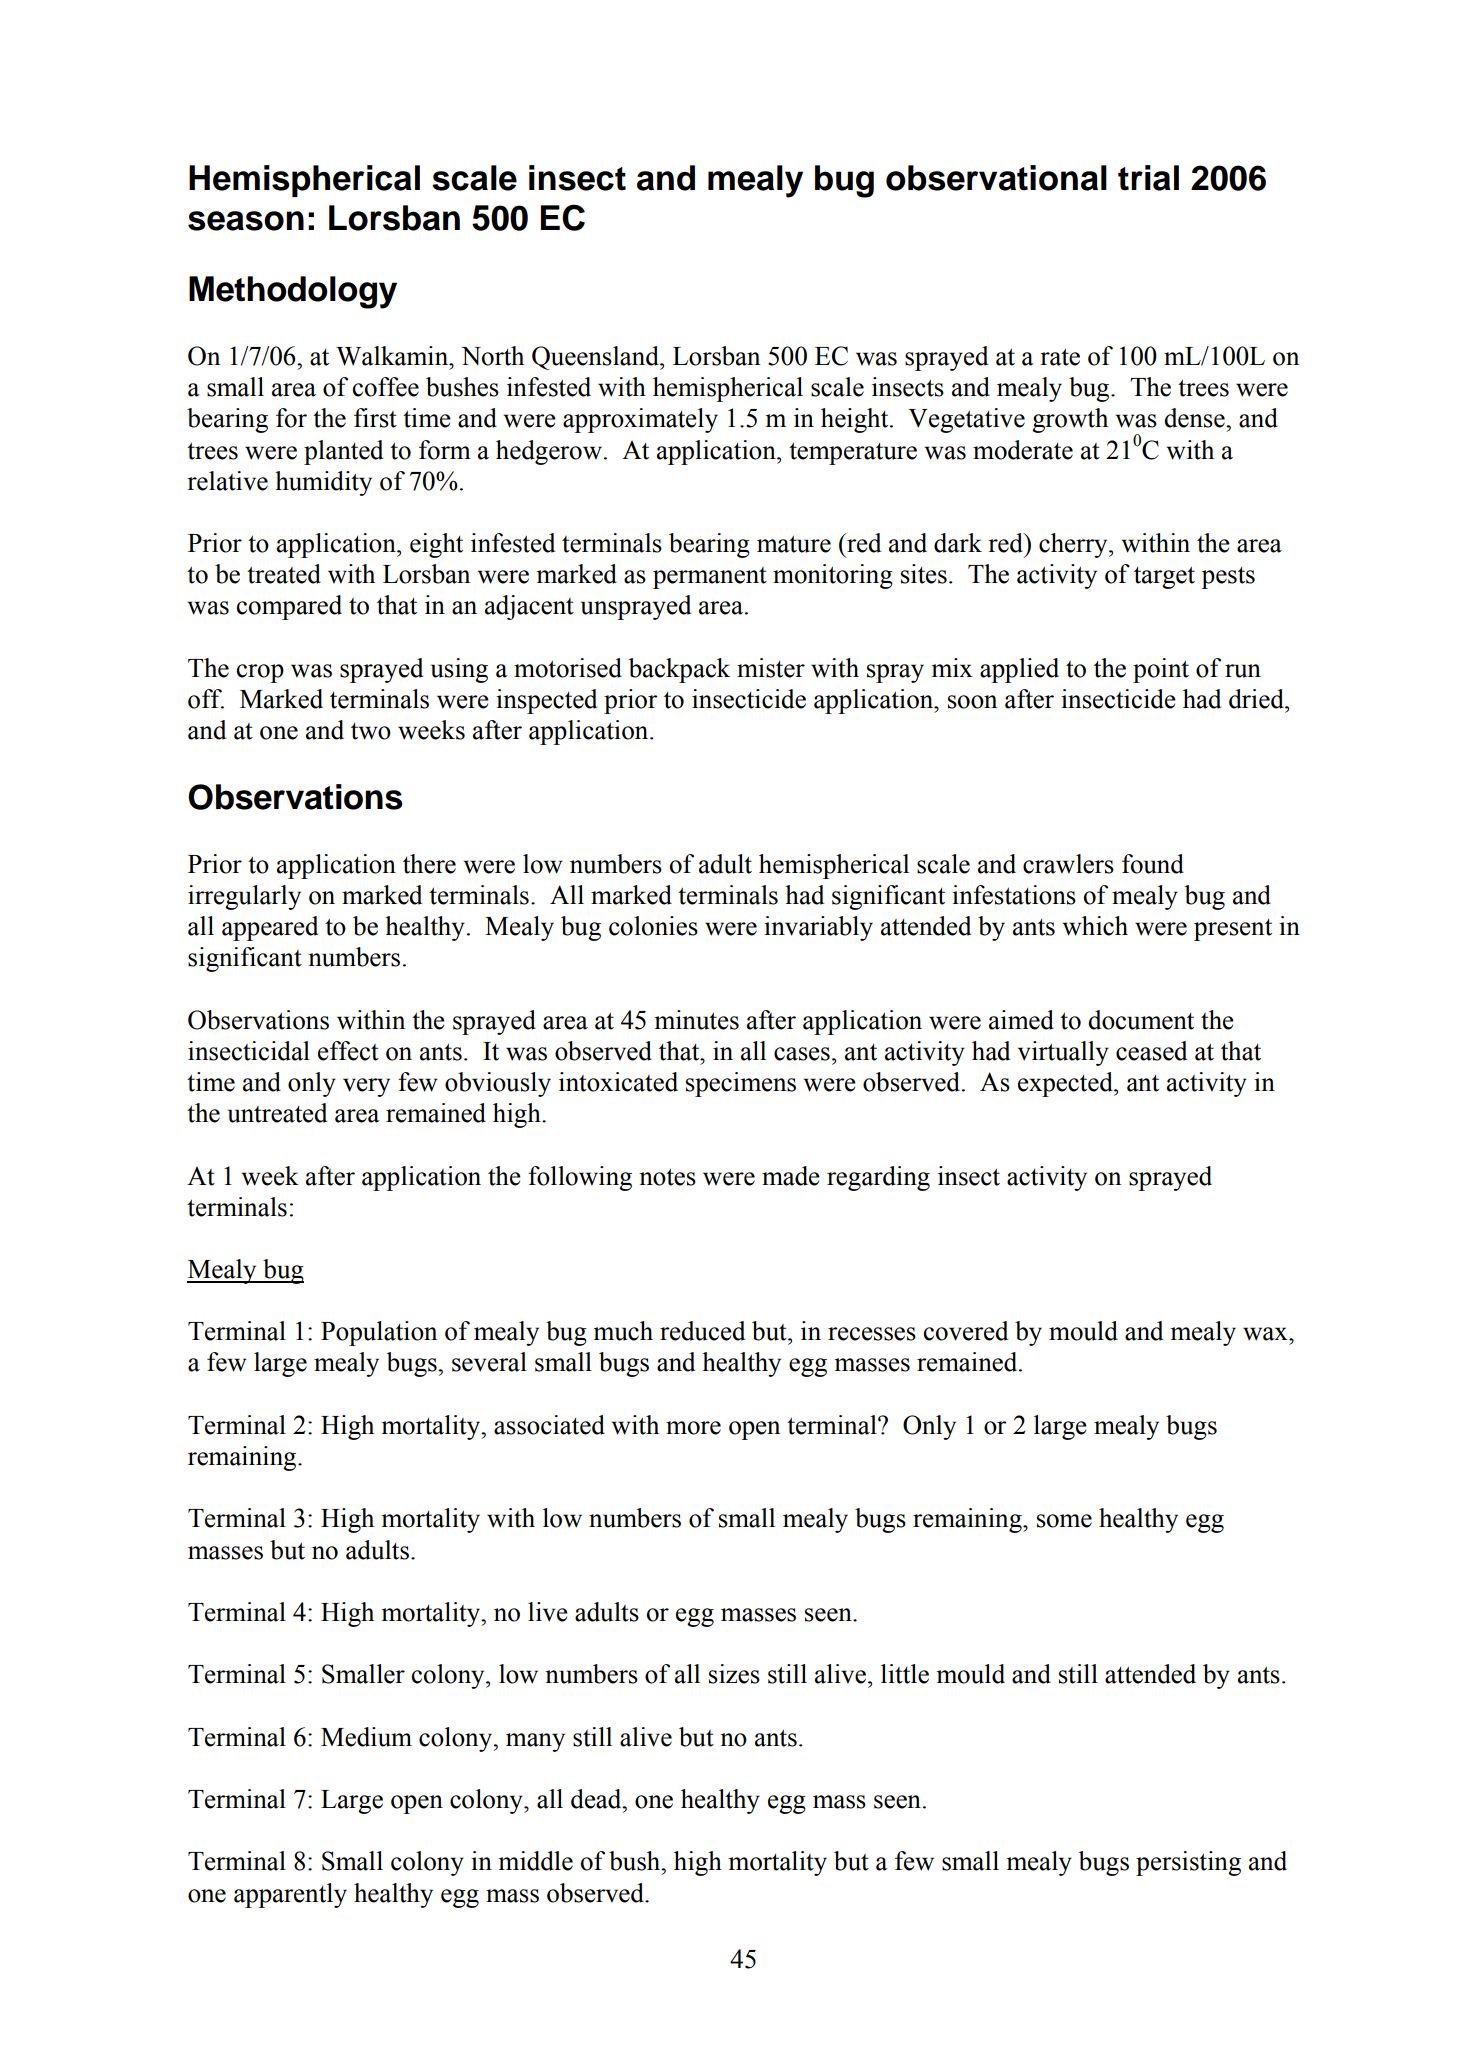 This screenshot has width=1459, height=2063. Describe the element at coordinates (1148, 178) in the screenshot. I see `trial` at that location.
